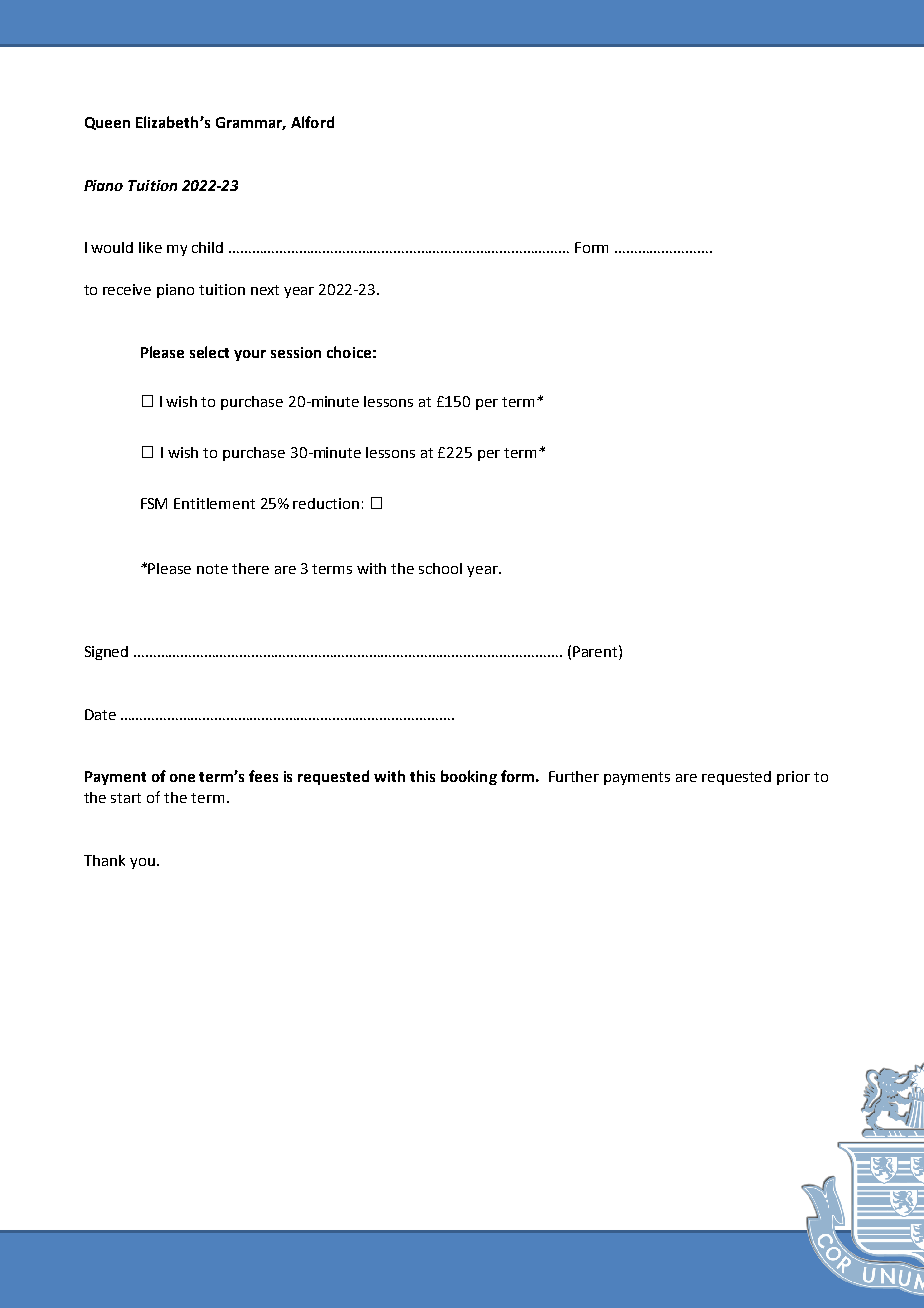  I want to click on reduction, so click(326, 503).
